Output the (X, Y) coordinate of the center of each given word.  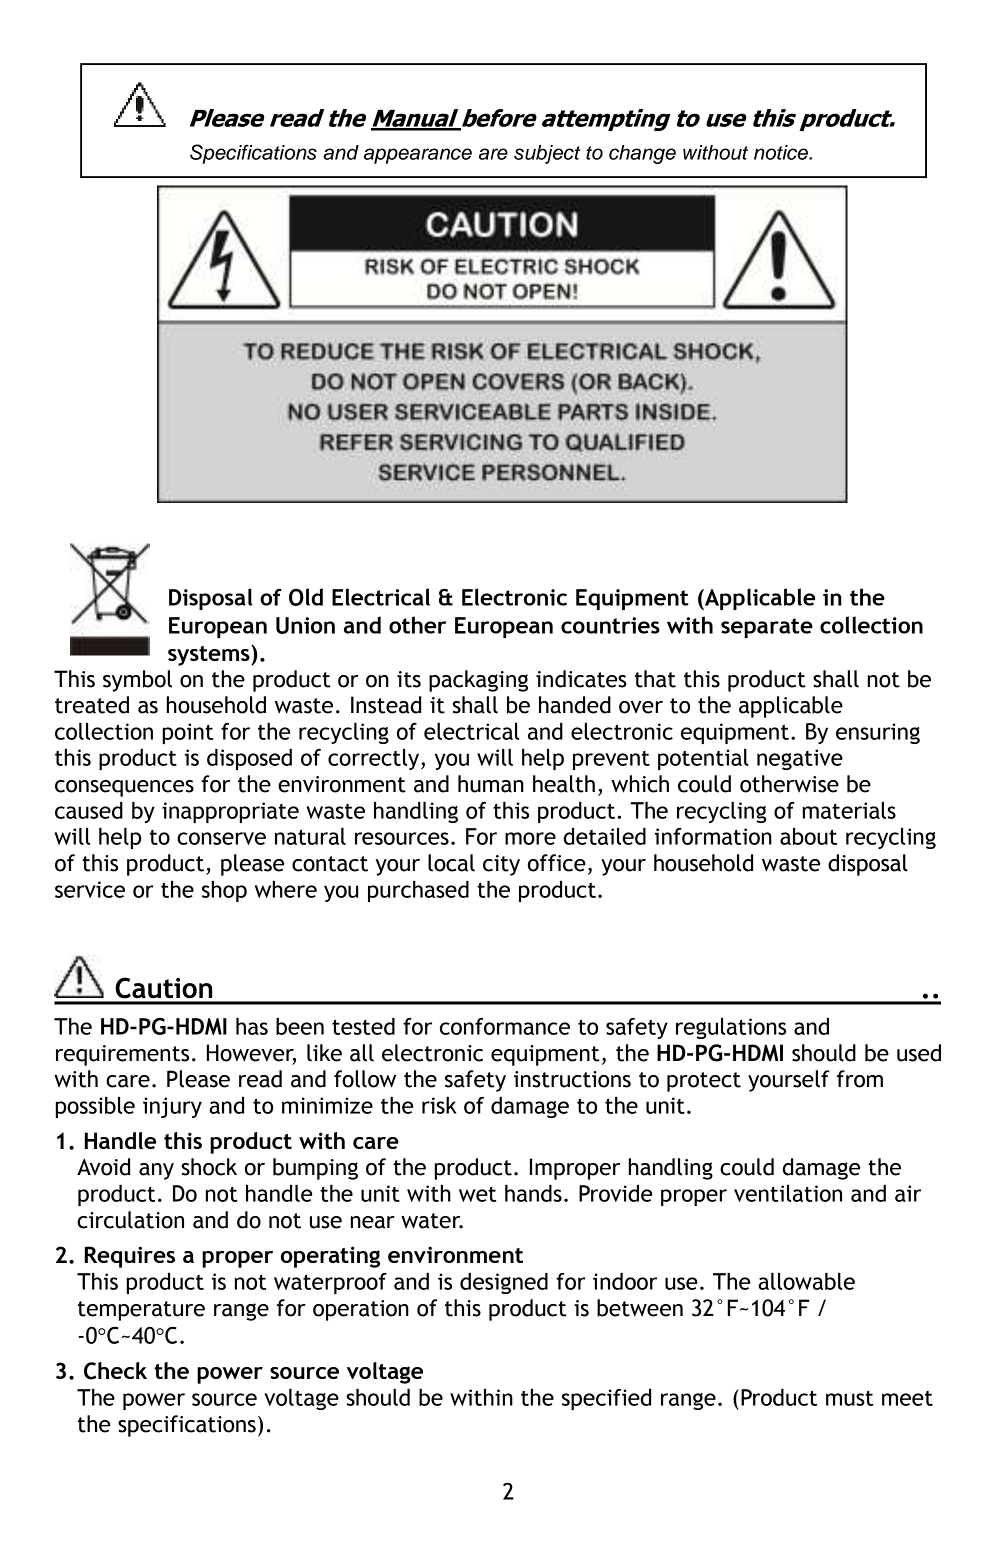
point (187, 733)
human (491, 784)
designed (504, 1283)
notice (782, 152)
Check (115, 1371)
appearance (418, 156)
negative (800, 759)
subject (547, 154)
